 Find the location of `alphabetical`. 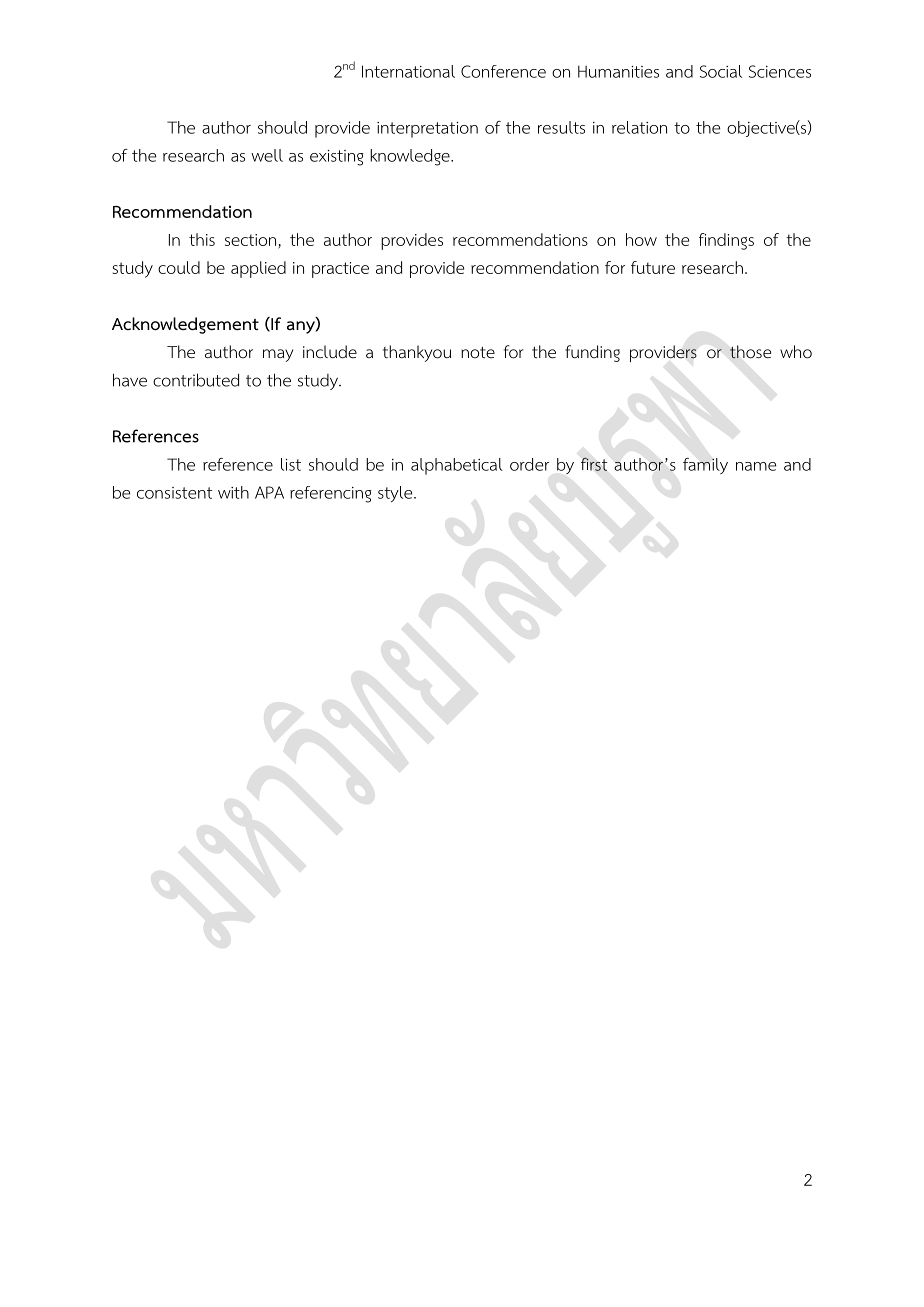

alphabetical is located at coordinates (457, 466).
